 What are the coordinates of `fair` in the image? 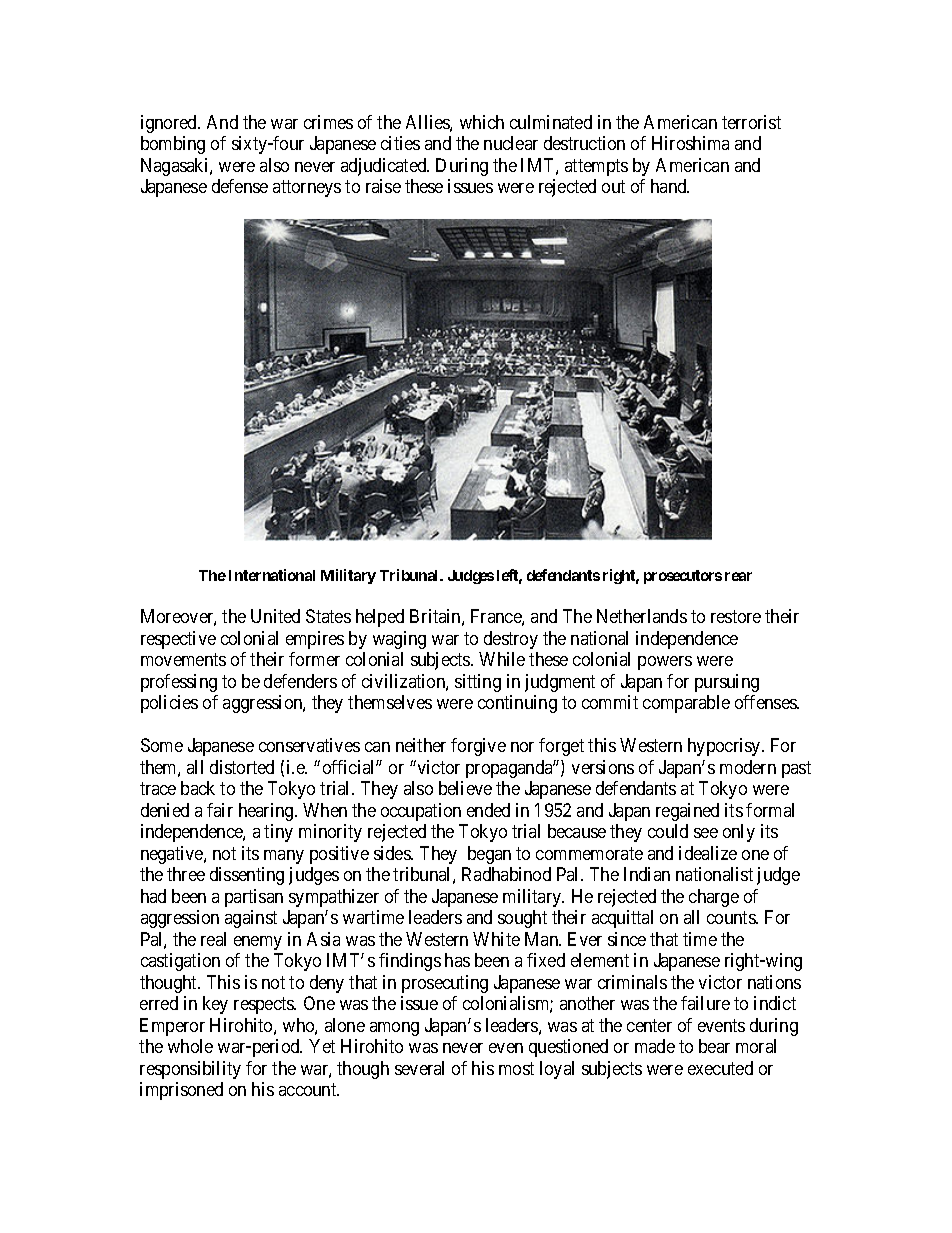 It's located at (220, 810).
